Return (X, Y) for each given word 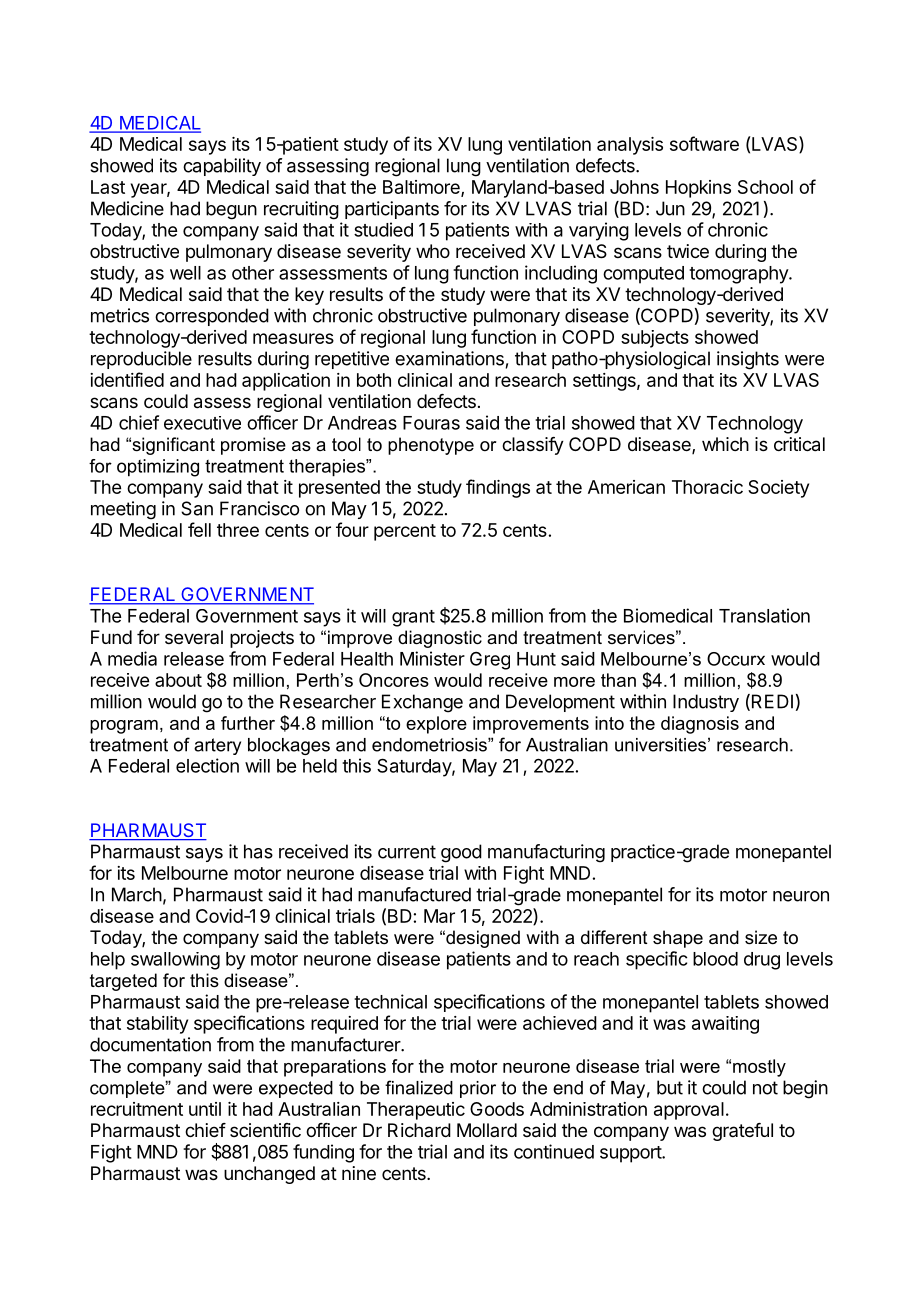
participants (392, 210)
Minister (432, 658)
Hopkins (698, 189)
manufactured (414, 894)
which (725, 444)
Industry (706, 703)
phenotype (431, 446)
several (194, 637)
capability (222, 167)
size (761, 937)
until (205, 1109)
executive (202, 423)
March (137, 894)
